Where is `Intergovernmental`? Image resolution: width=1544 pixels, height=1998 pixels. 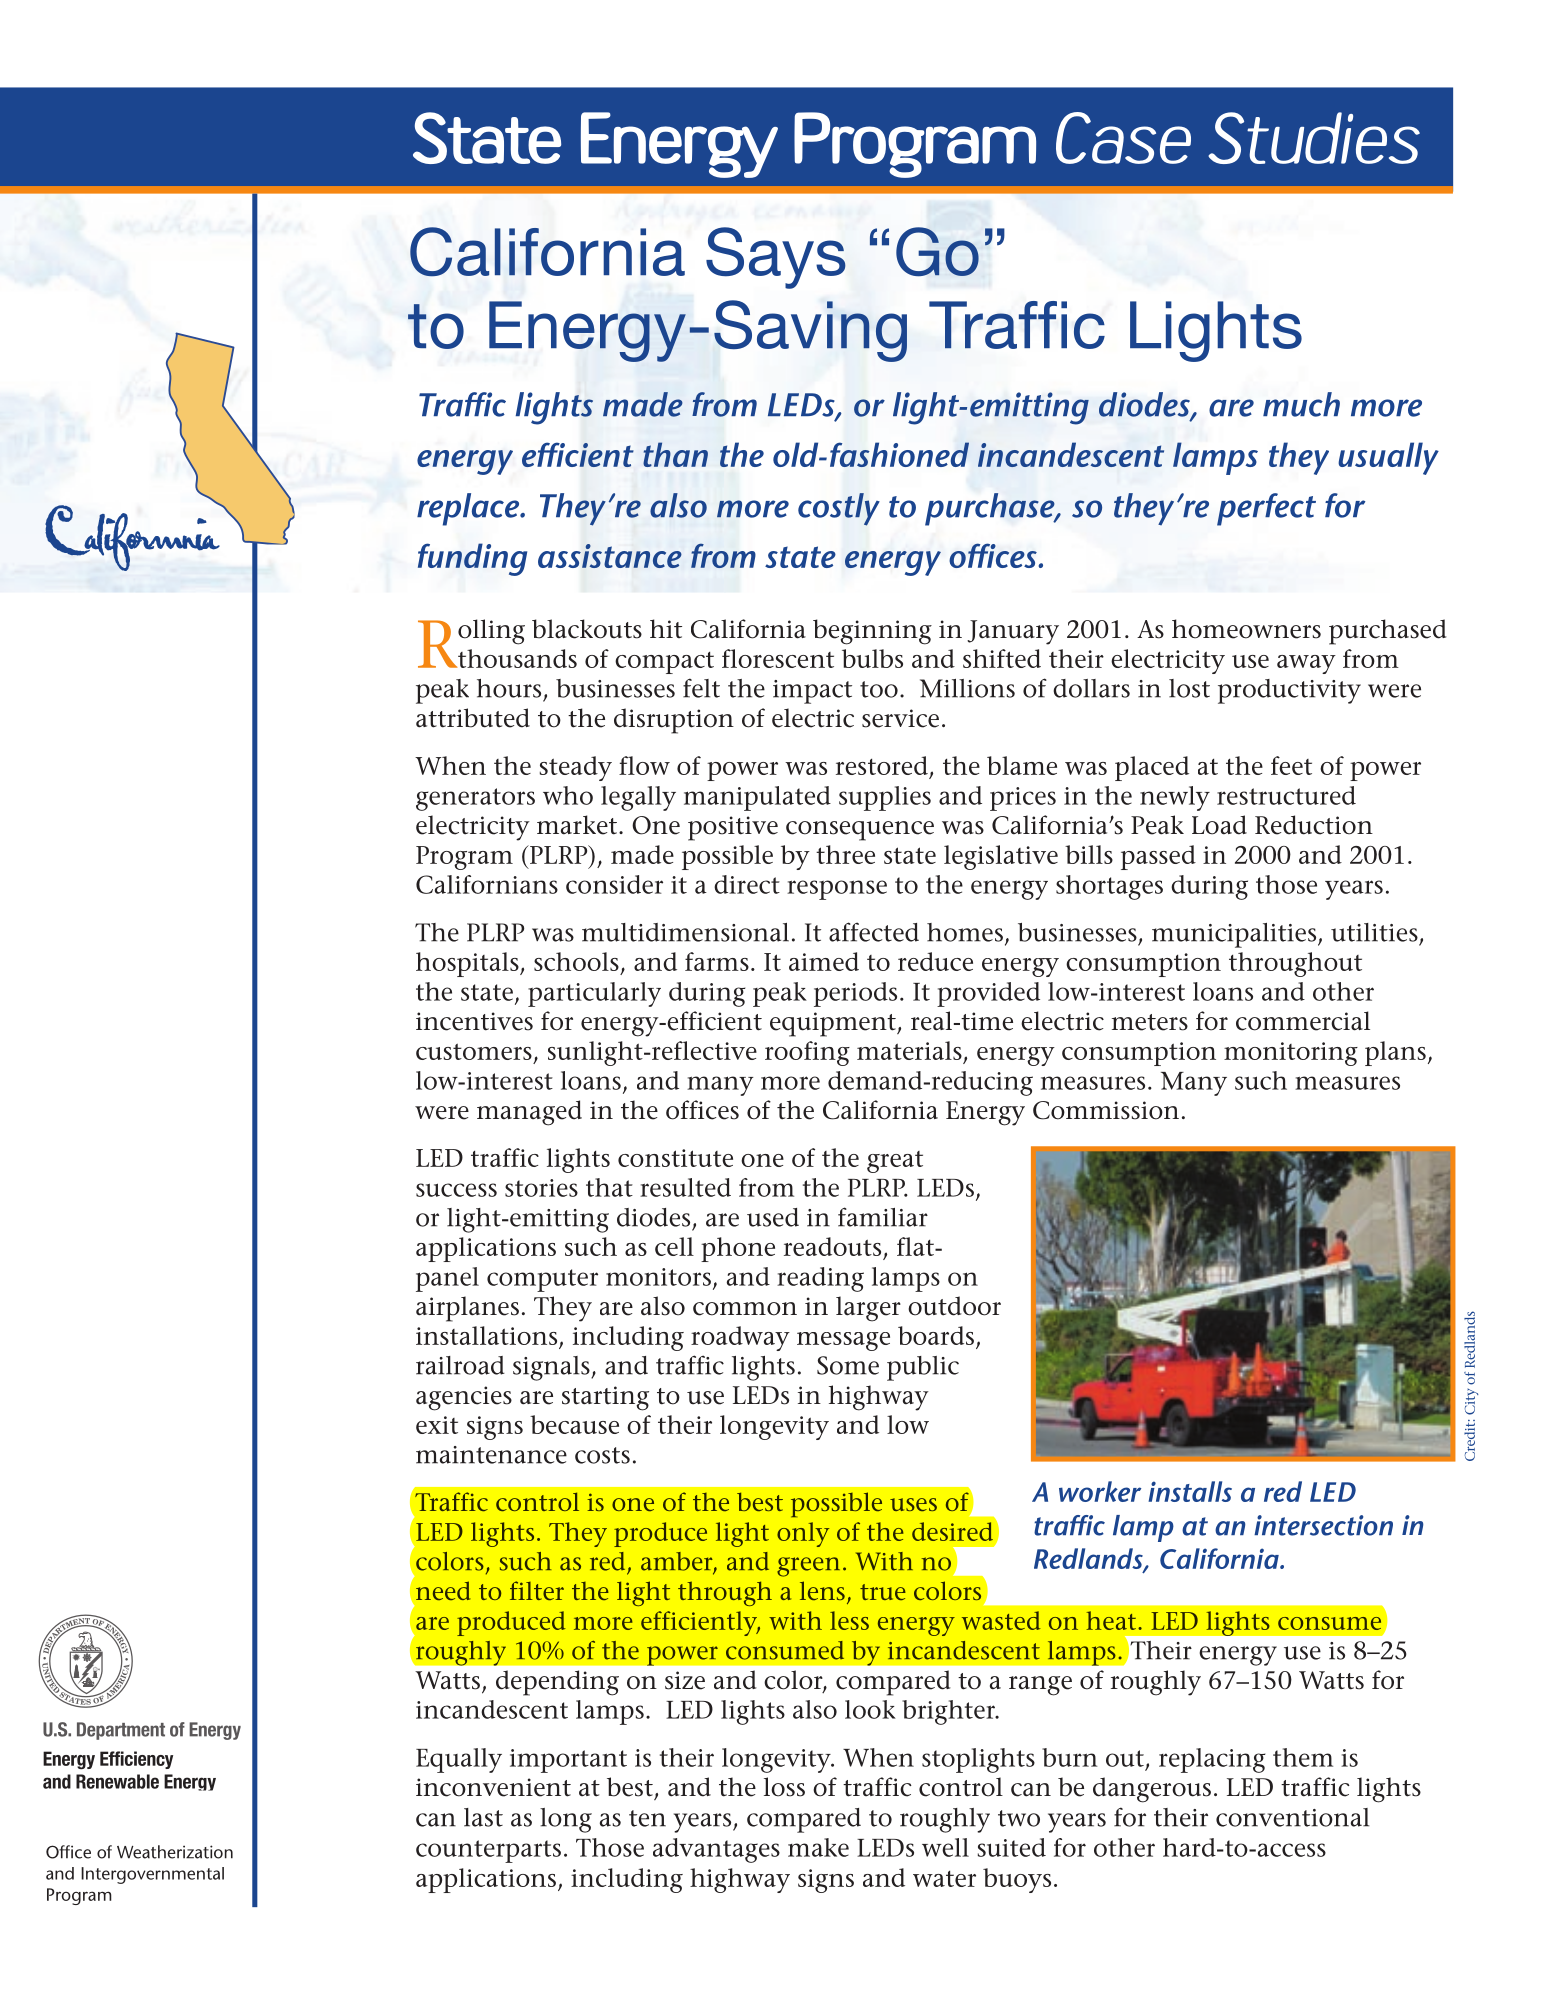 Intergovernmental is located at coordinates (152, 1875).
